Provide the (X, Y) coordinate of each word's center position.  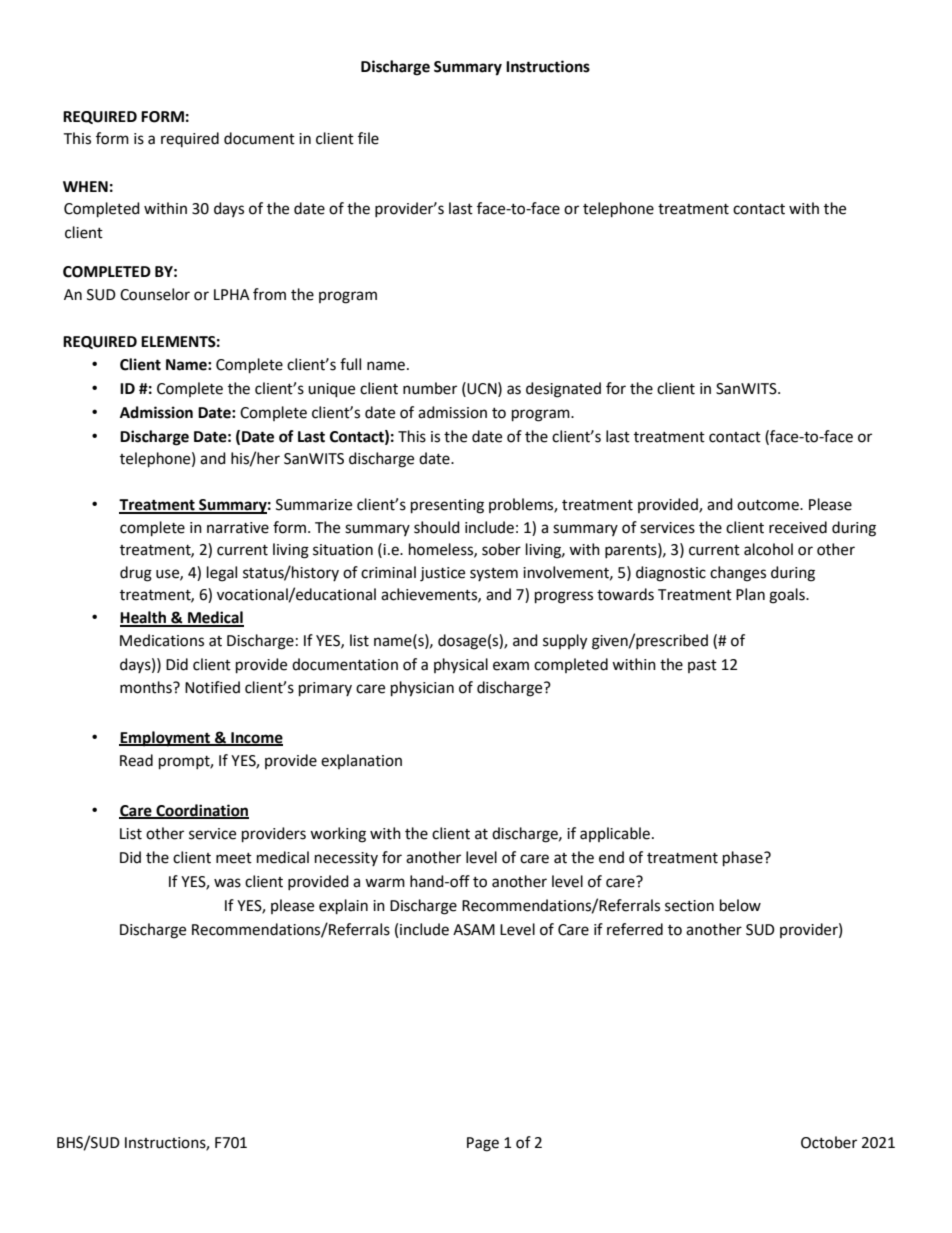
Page (483, 1144)
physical (461, 666)
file (368, 138)
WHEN (85, 186)
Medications (162, 640)
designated (563, 390)
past (702, 666)
